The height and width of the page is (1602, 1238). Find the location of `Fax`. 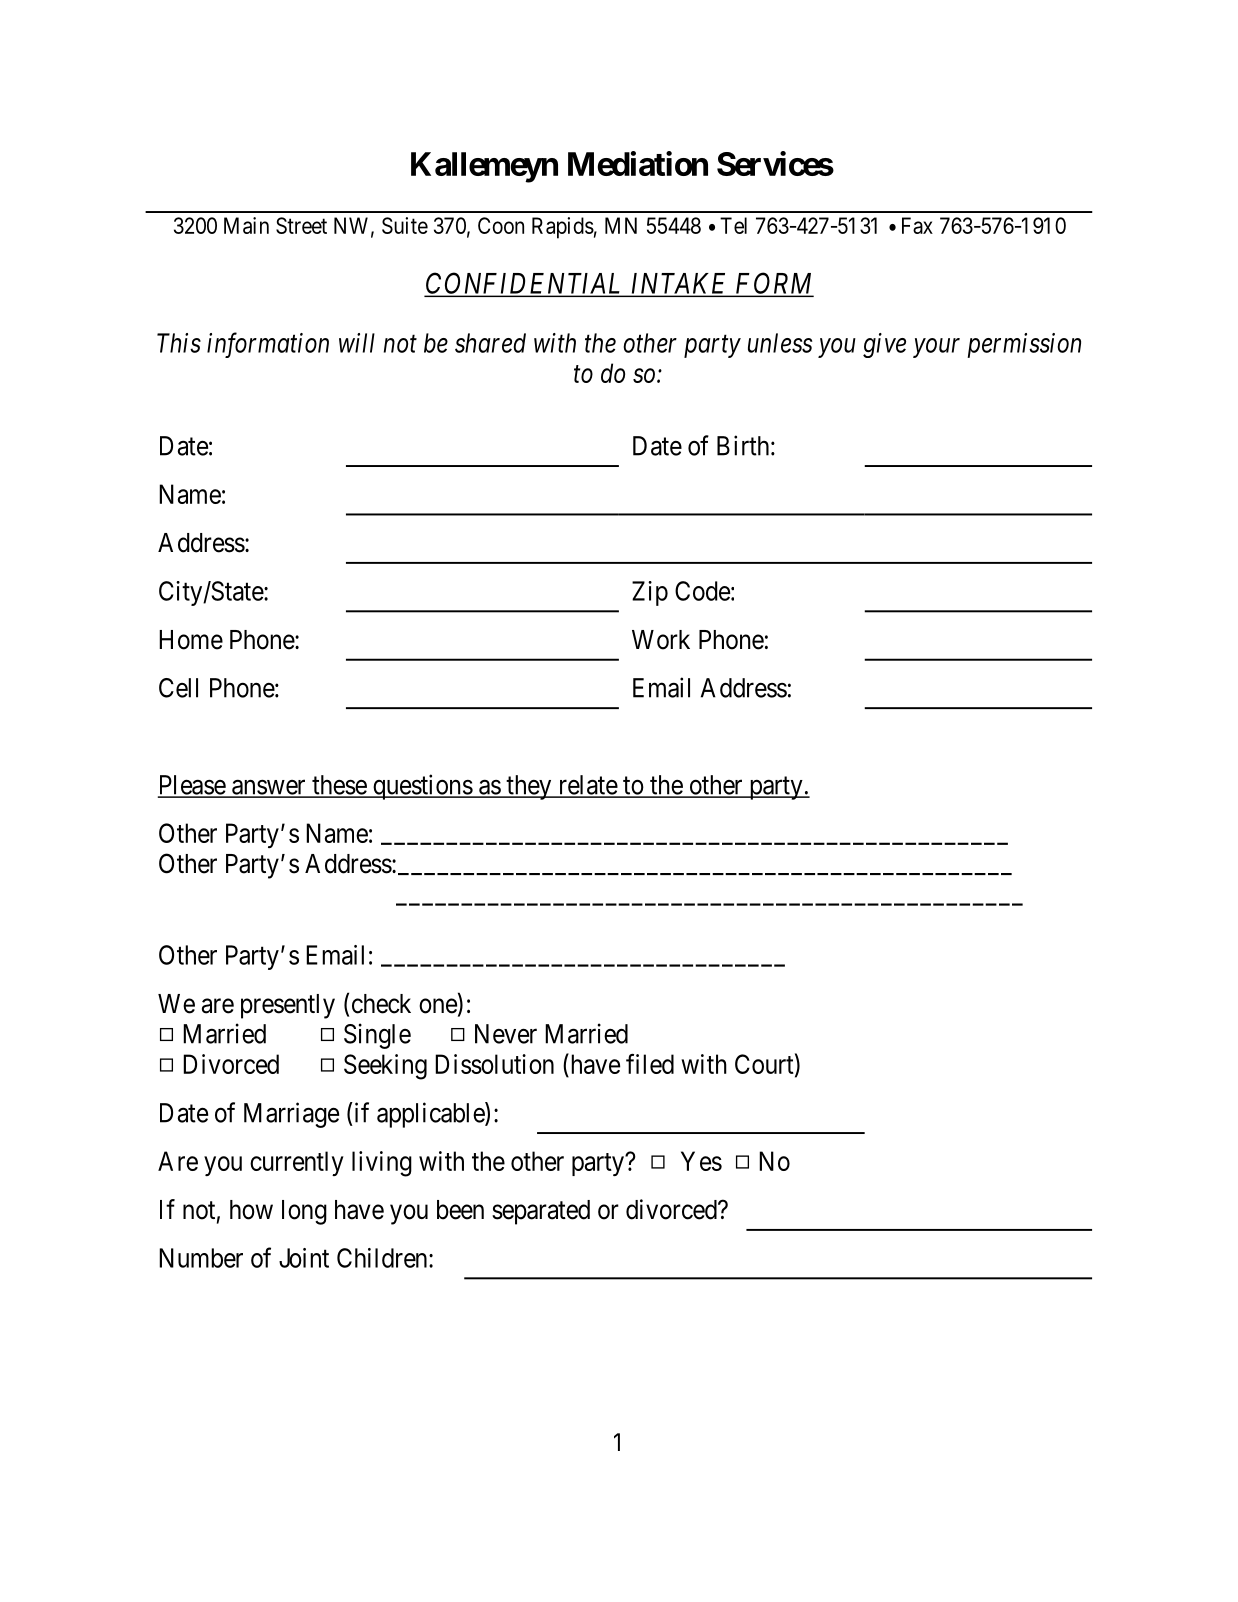

Fax is located at coordinates (917, 225).
